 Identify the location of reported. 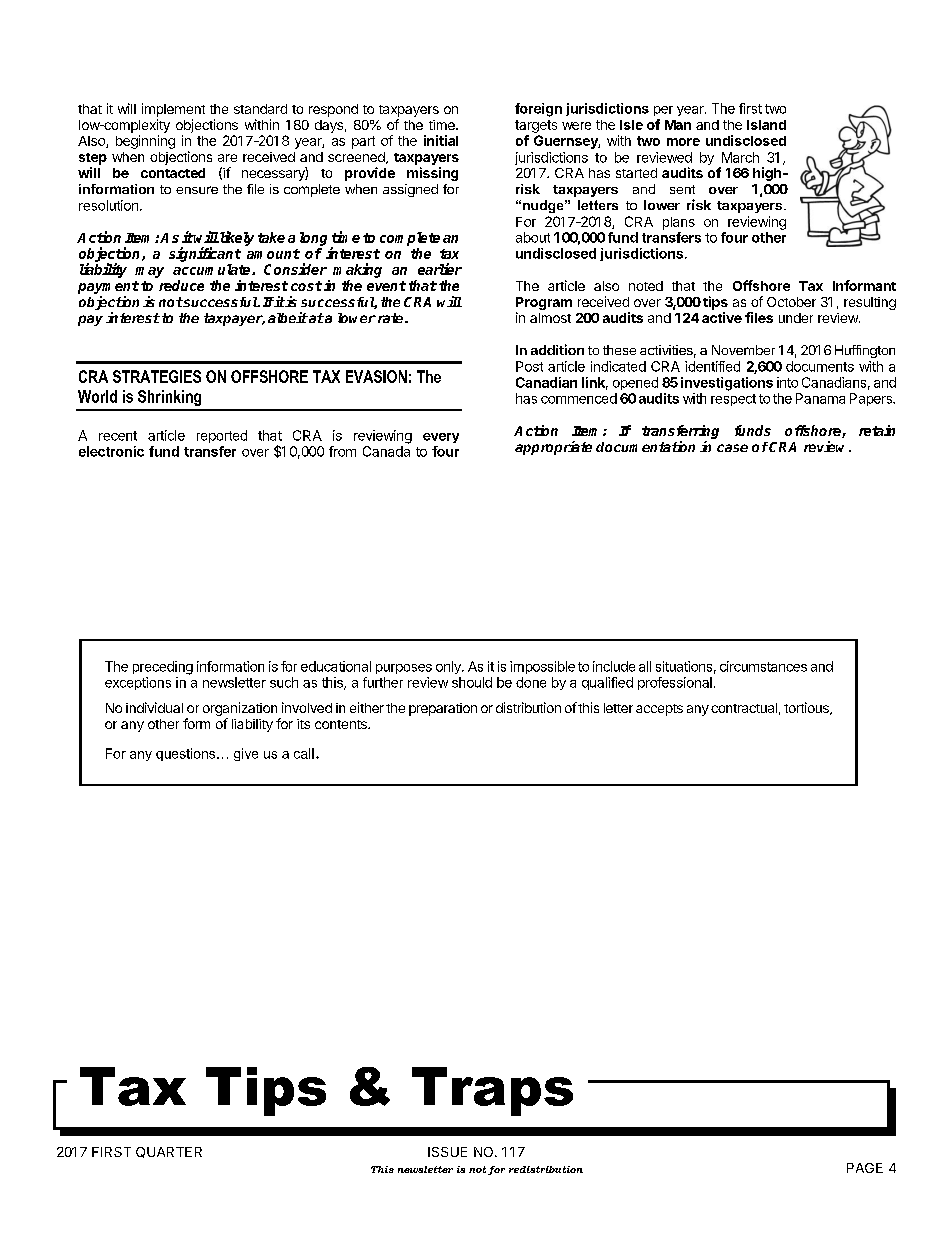
(222, 436).
